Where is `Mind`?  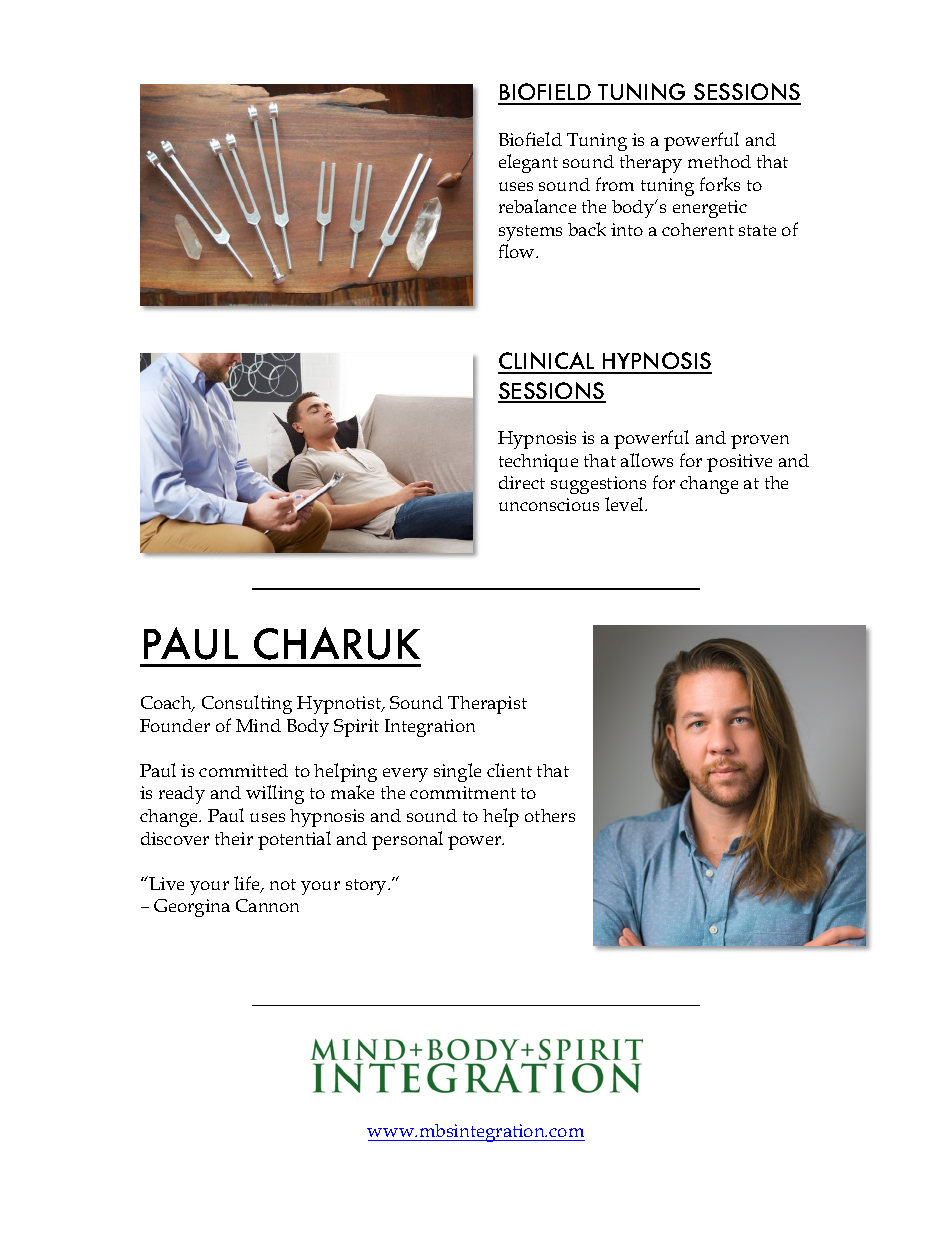 Mind is located at coordinates (258, 725).
